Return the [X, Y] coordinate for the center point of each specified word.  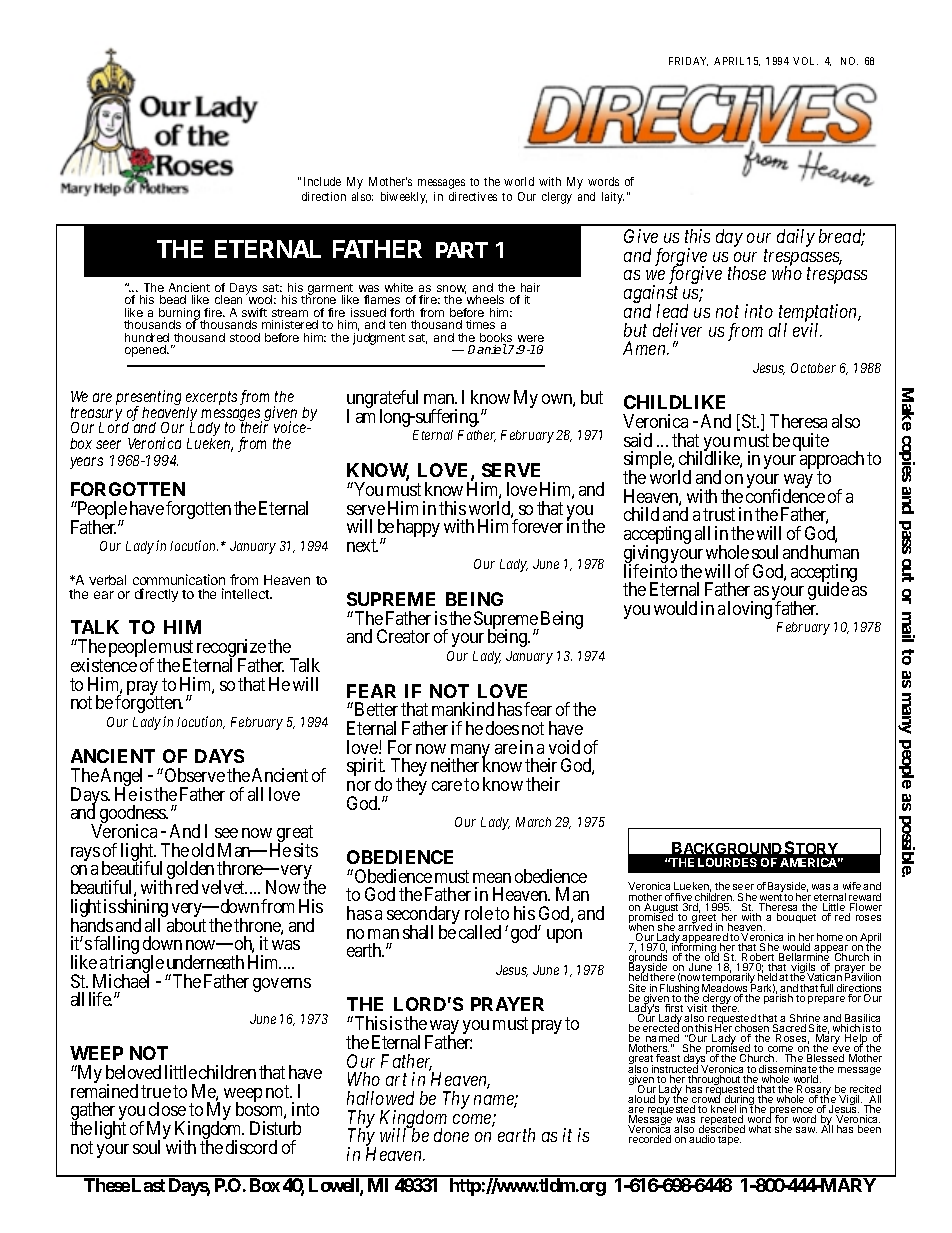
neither [455, 765]
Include [322, 181]
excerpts [211, 400]
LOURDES [727, 862]
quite [811, 442]
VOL [805, 61]
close [167, 1109]
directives [473, 196]
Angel [121, 778]
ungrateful [382, 400]
